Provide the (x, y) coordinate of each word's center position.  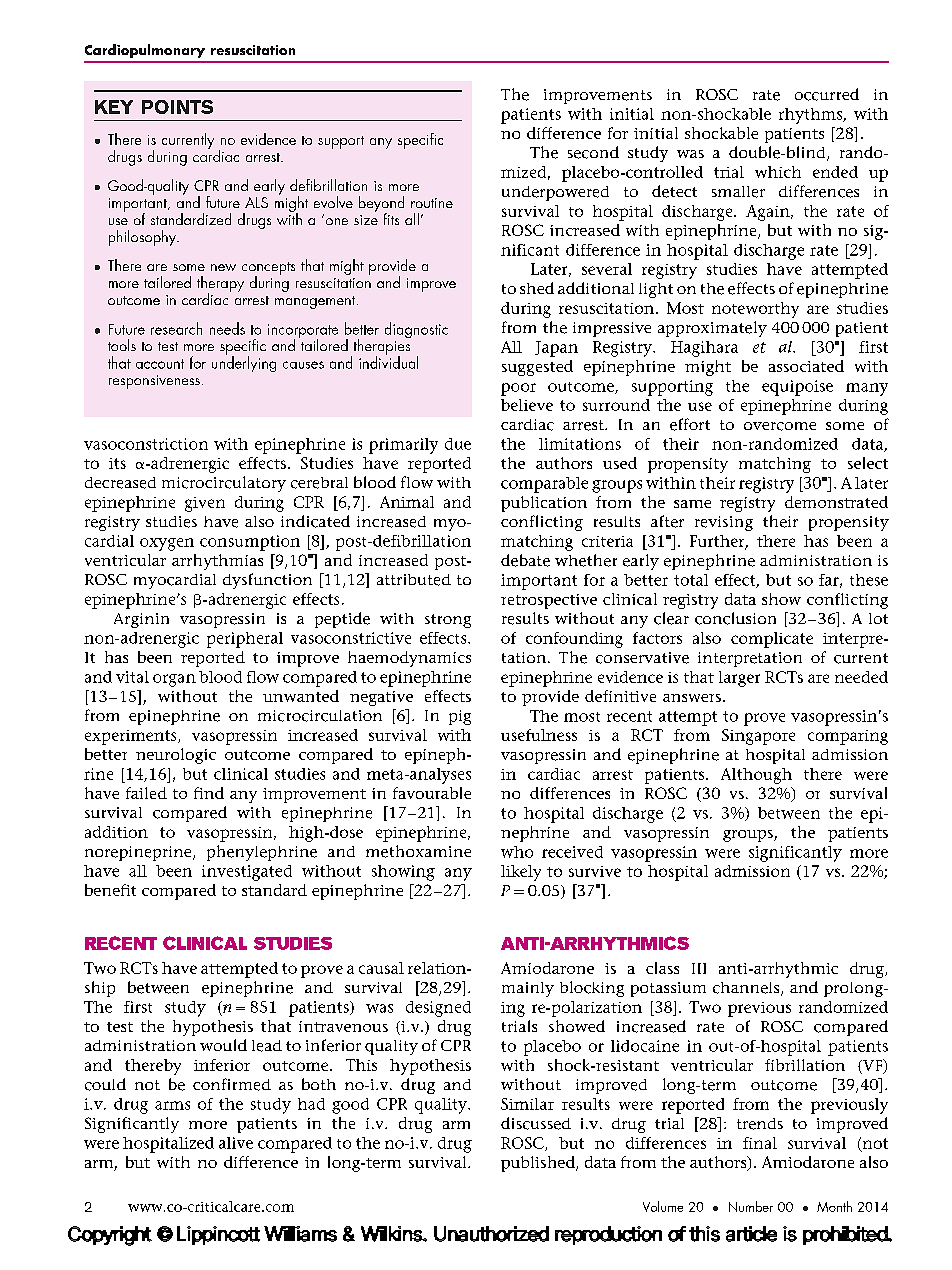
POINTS (177, 107)
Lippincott (218, 1235)
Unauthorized (491, 1234)
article (751, 1234)
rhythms (812, 116)
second (593, 152)
